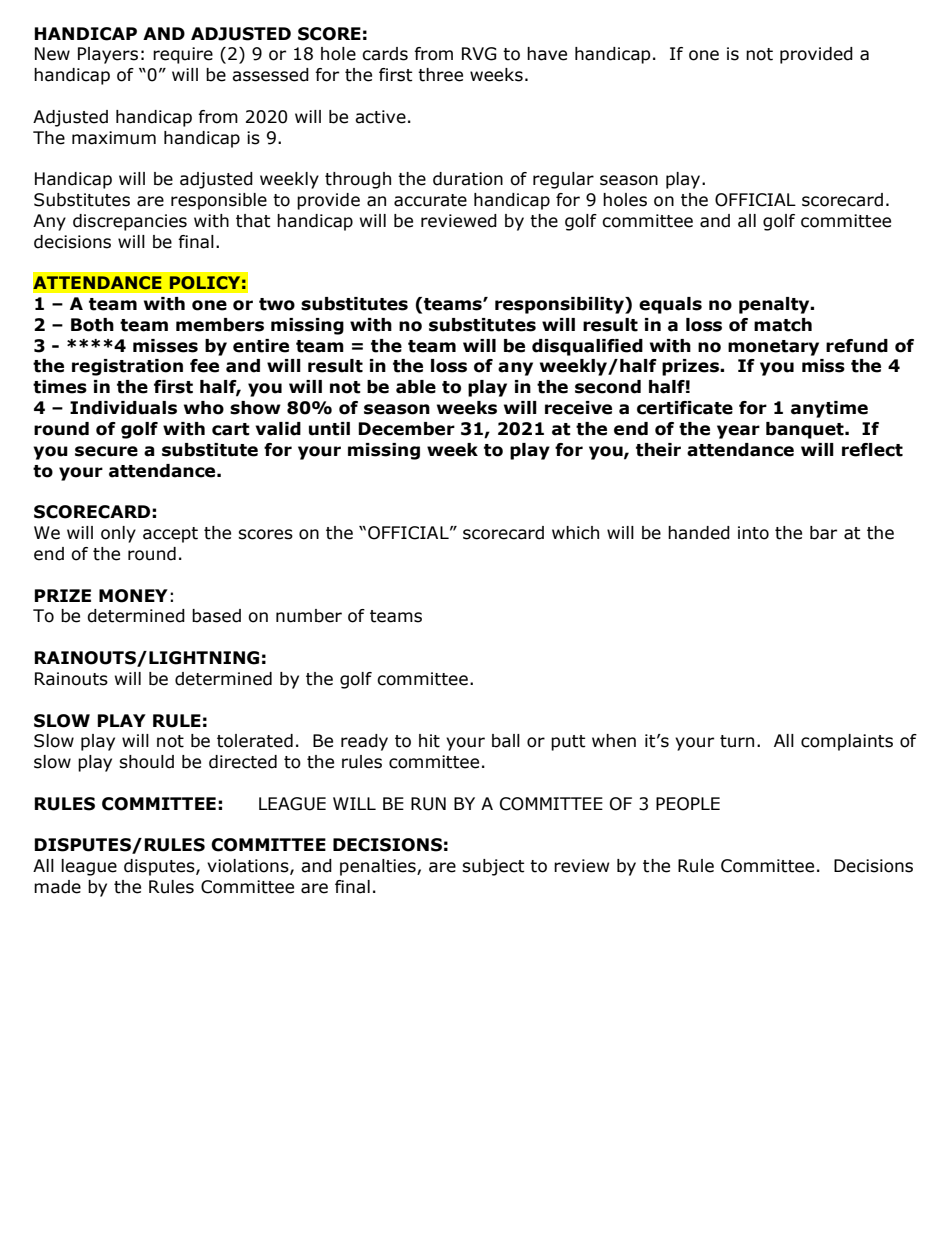  What do you see at coordinates (440, 75) in the page?
I see `three` at bounding box center [440, 75].
